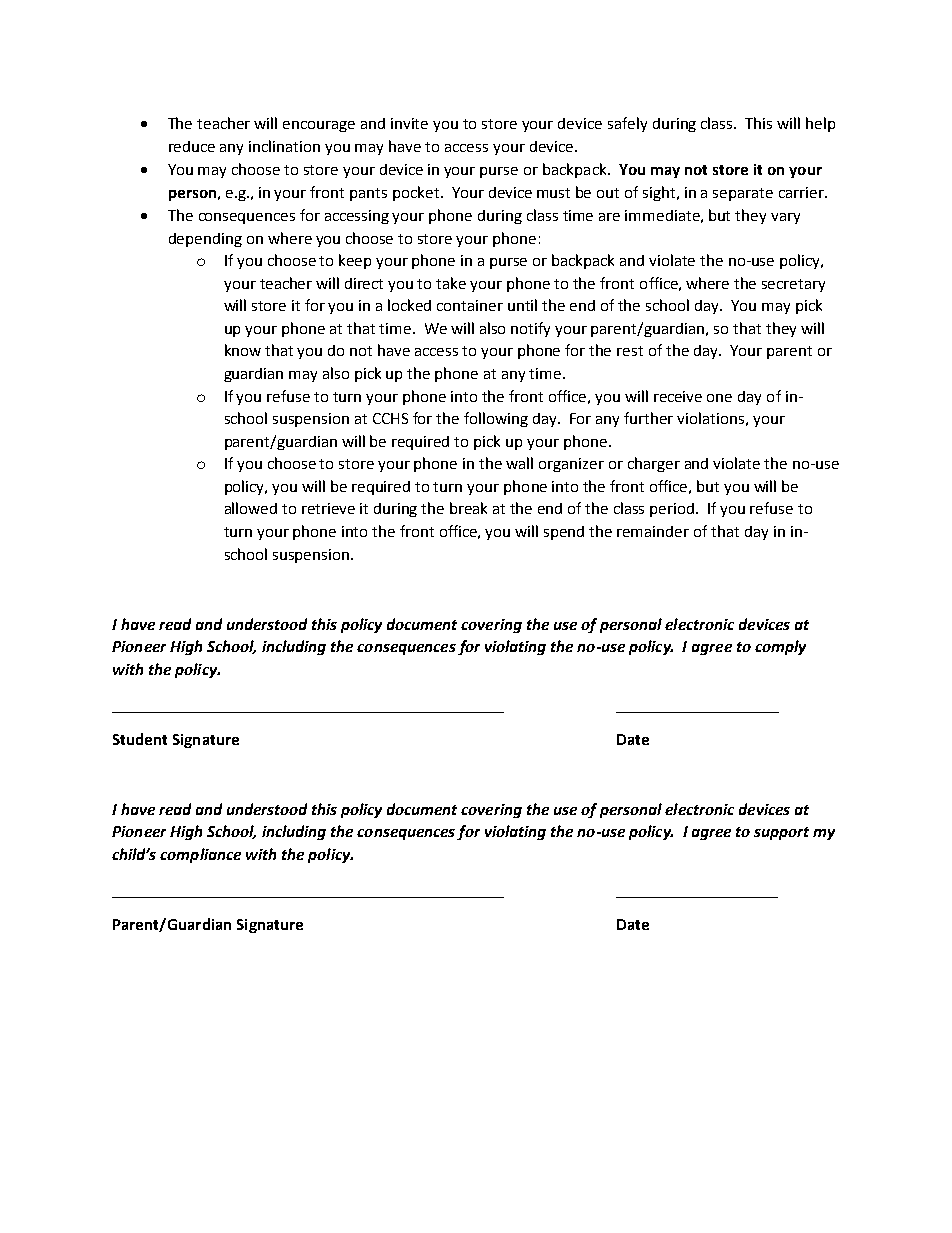  I want to click on invite, so click(409, 123).
